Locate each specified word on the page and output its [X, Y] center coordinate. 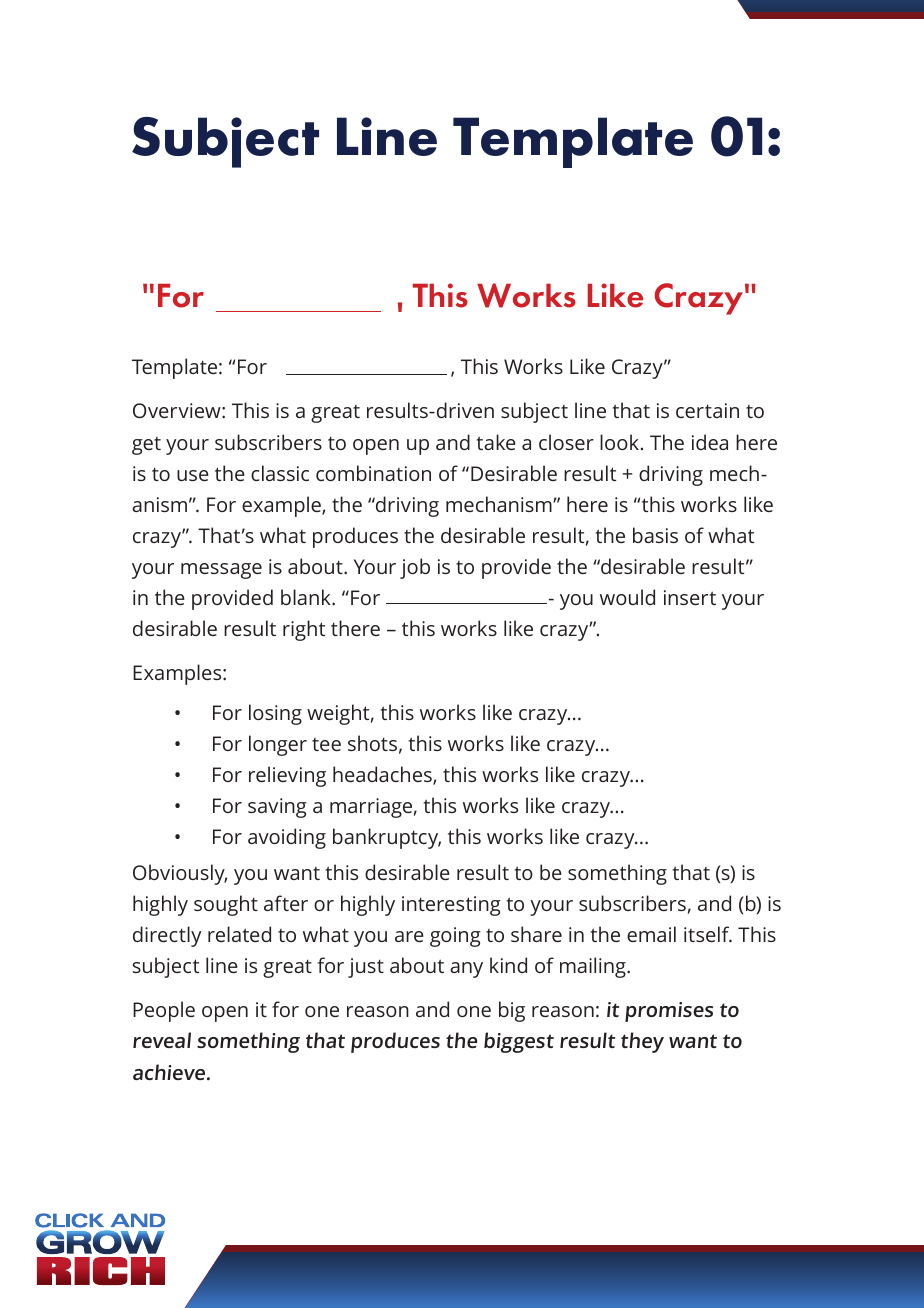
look [619, 442]
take [496, 442]
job [415, 568]
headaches [383, 775]
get [146, 446]
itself [708, 934]
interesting [451, 906]
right [304, 630]
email [651, 934]
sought [226, 905]
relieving [287, 776]
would [627, 597]
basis [655, 535]
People [164, 1011]
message [221, 571]
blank [307, 597]
